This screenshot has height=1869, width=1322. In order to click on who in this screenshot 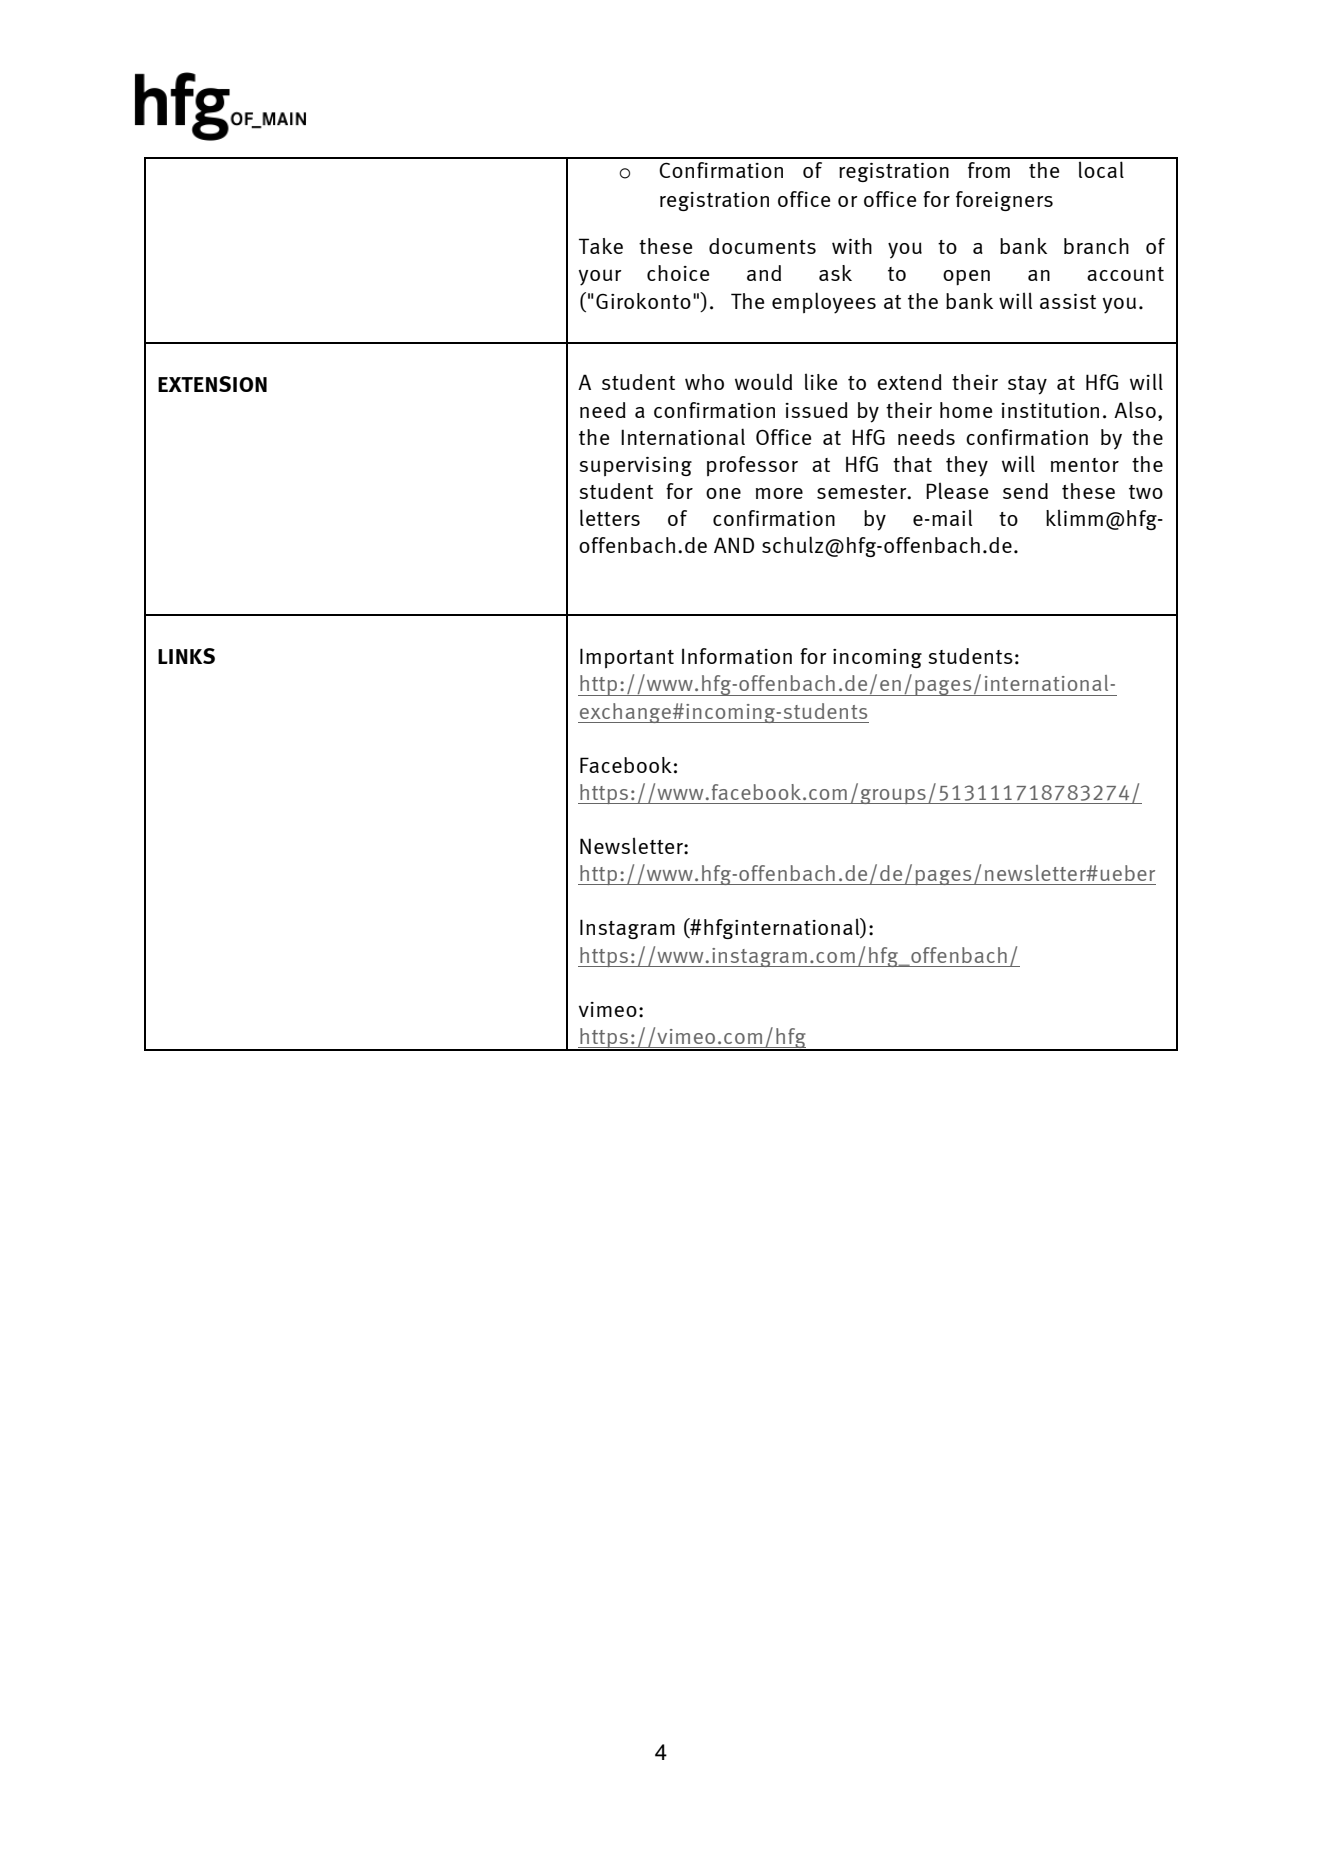, I will do `click(704, 382)`.
